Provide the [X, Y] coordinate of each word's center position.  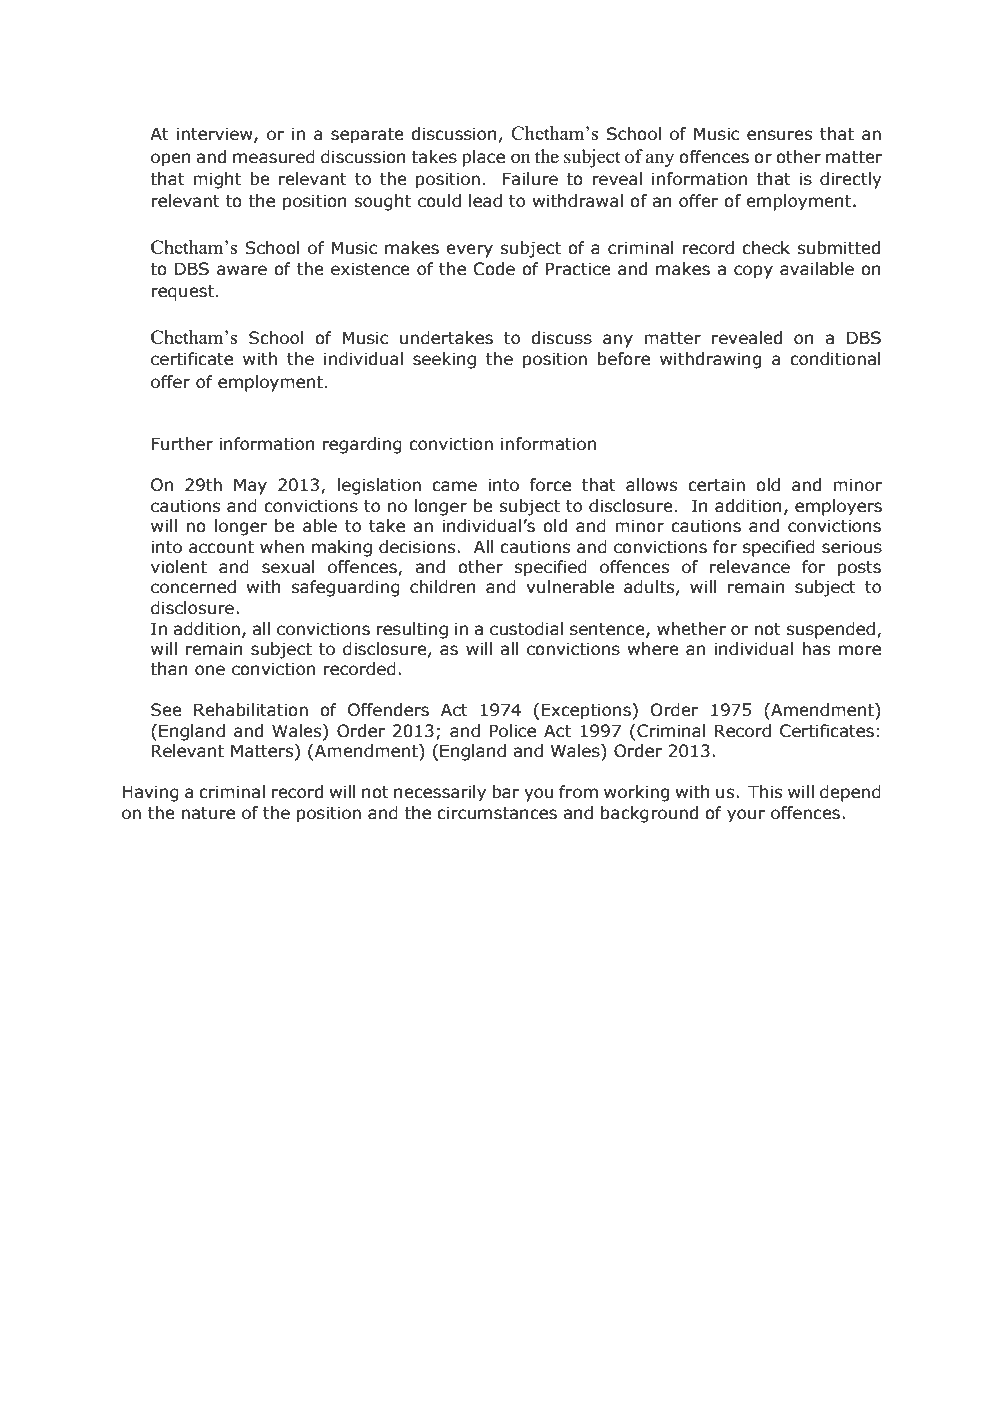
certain [716, 485]
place [483, 158]
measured [274, 157]
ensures [779, 135]
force [550, 485]
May [250, 486]
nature [208, 813]
